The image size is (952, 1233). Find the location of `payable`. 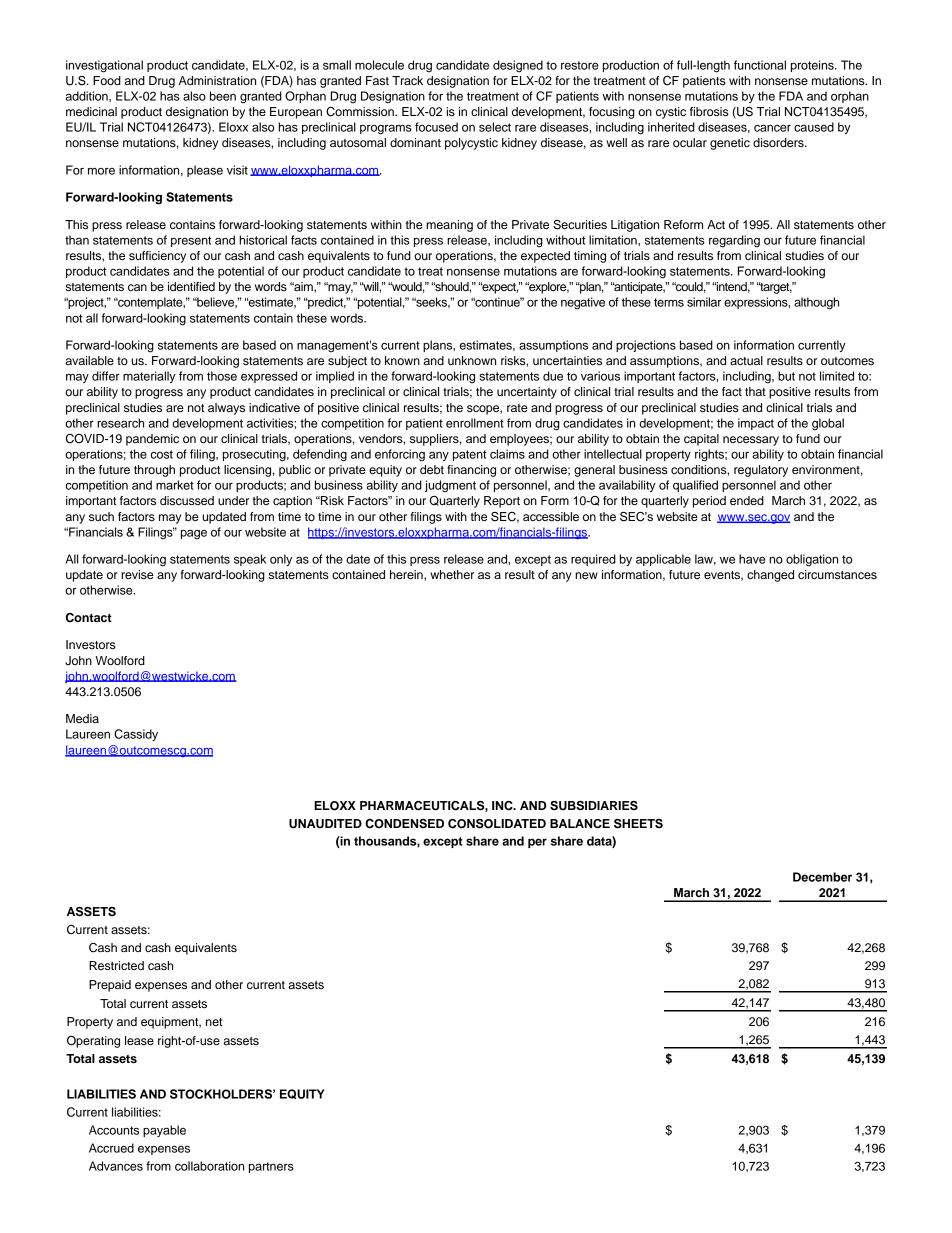

payable is located at coordinates (164, 1131).
